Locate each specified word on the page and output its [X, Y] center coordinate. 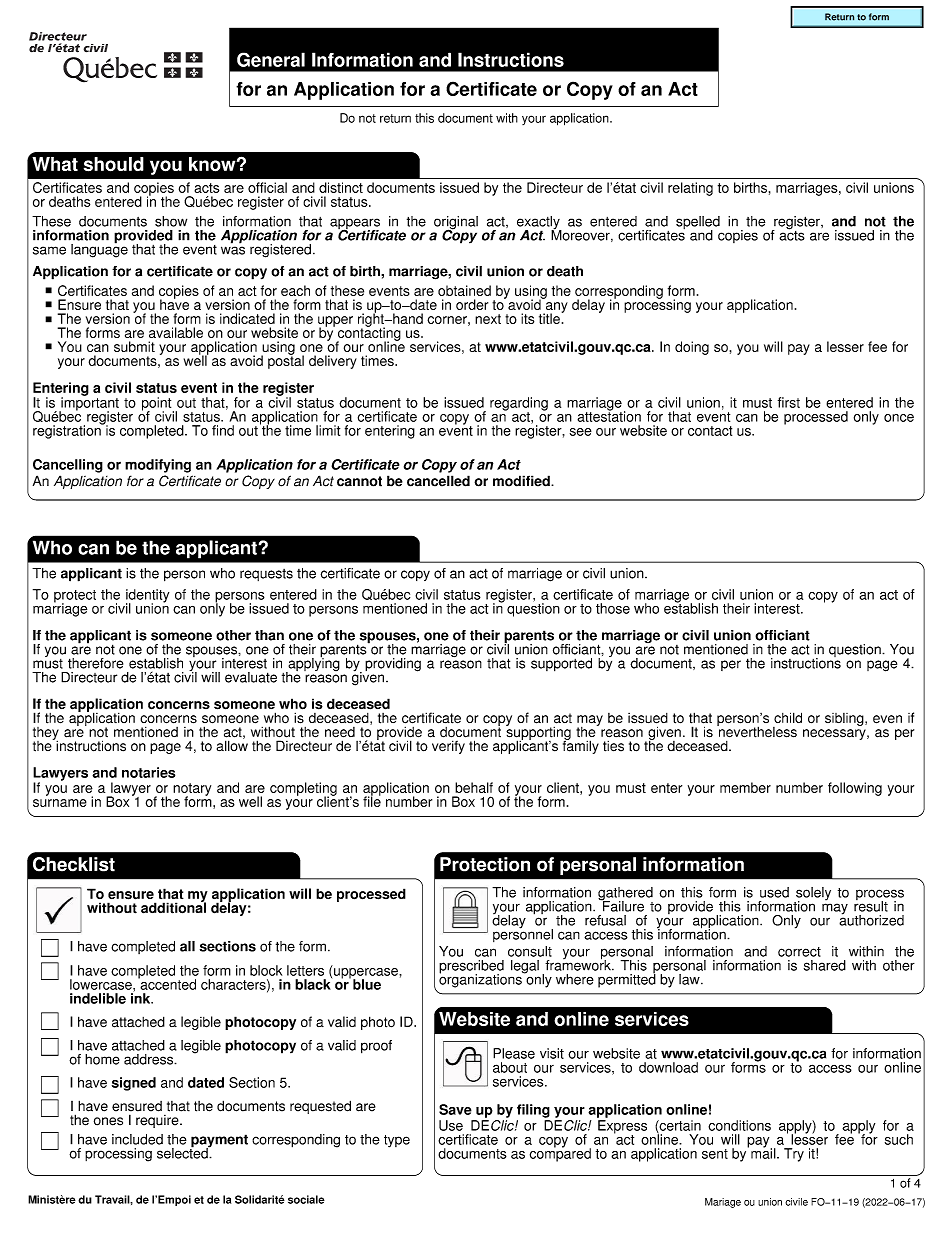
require [158, 1121]
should [114, 164]
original [456, 224]
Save [455, 1109]
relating [690, 189]
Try [794, 1155]
